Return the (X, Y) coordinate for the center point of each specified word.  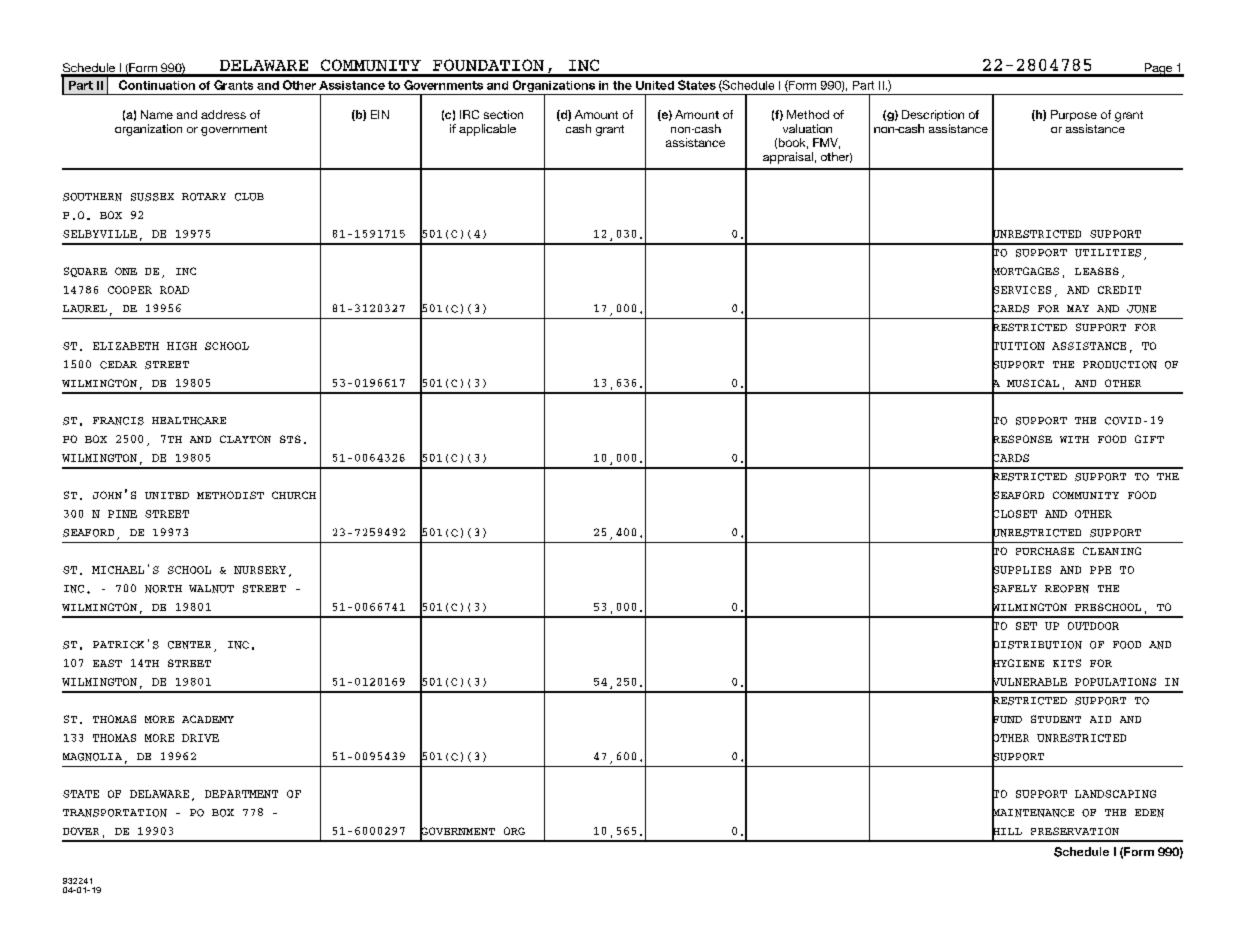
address (223, 114)
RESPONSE (1022, 439)
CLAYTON (245, 439)
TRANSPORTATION (115, 813)
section (503, 114)
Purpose (1074, 115)
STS (290, 439)
